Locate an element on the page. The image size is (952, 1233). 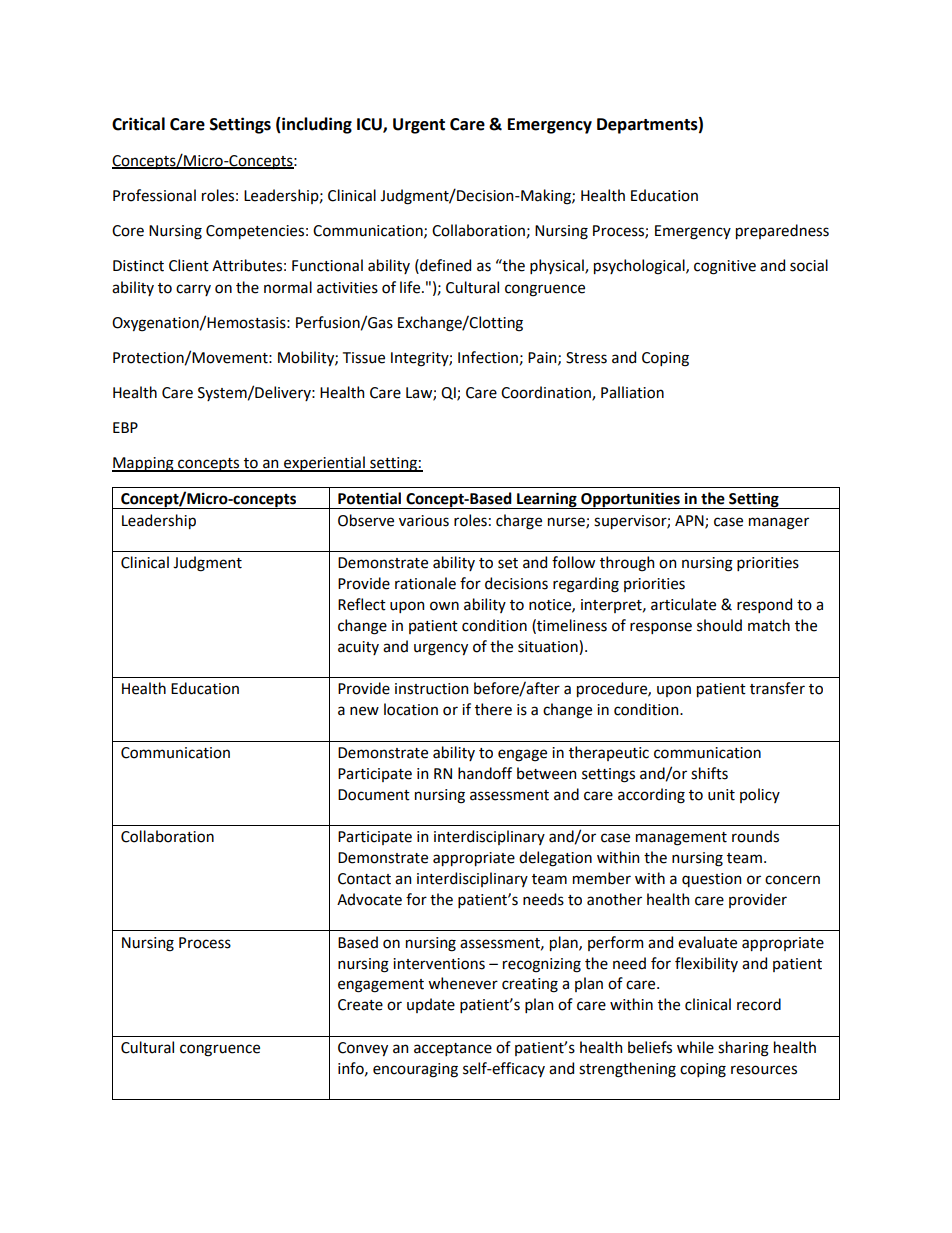
Learning is located at coordinates (547, 500).
